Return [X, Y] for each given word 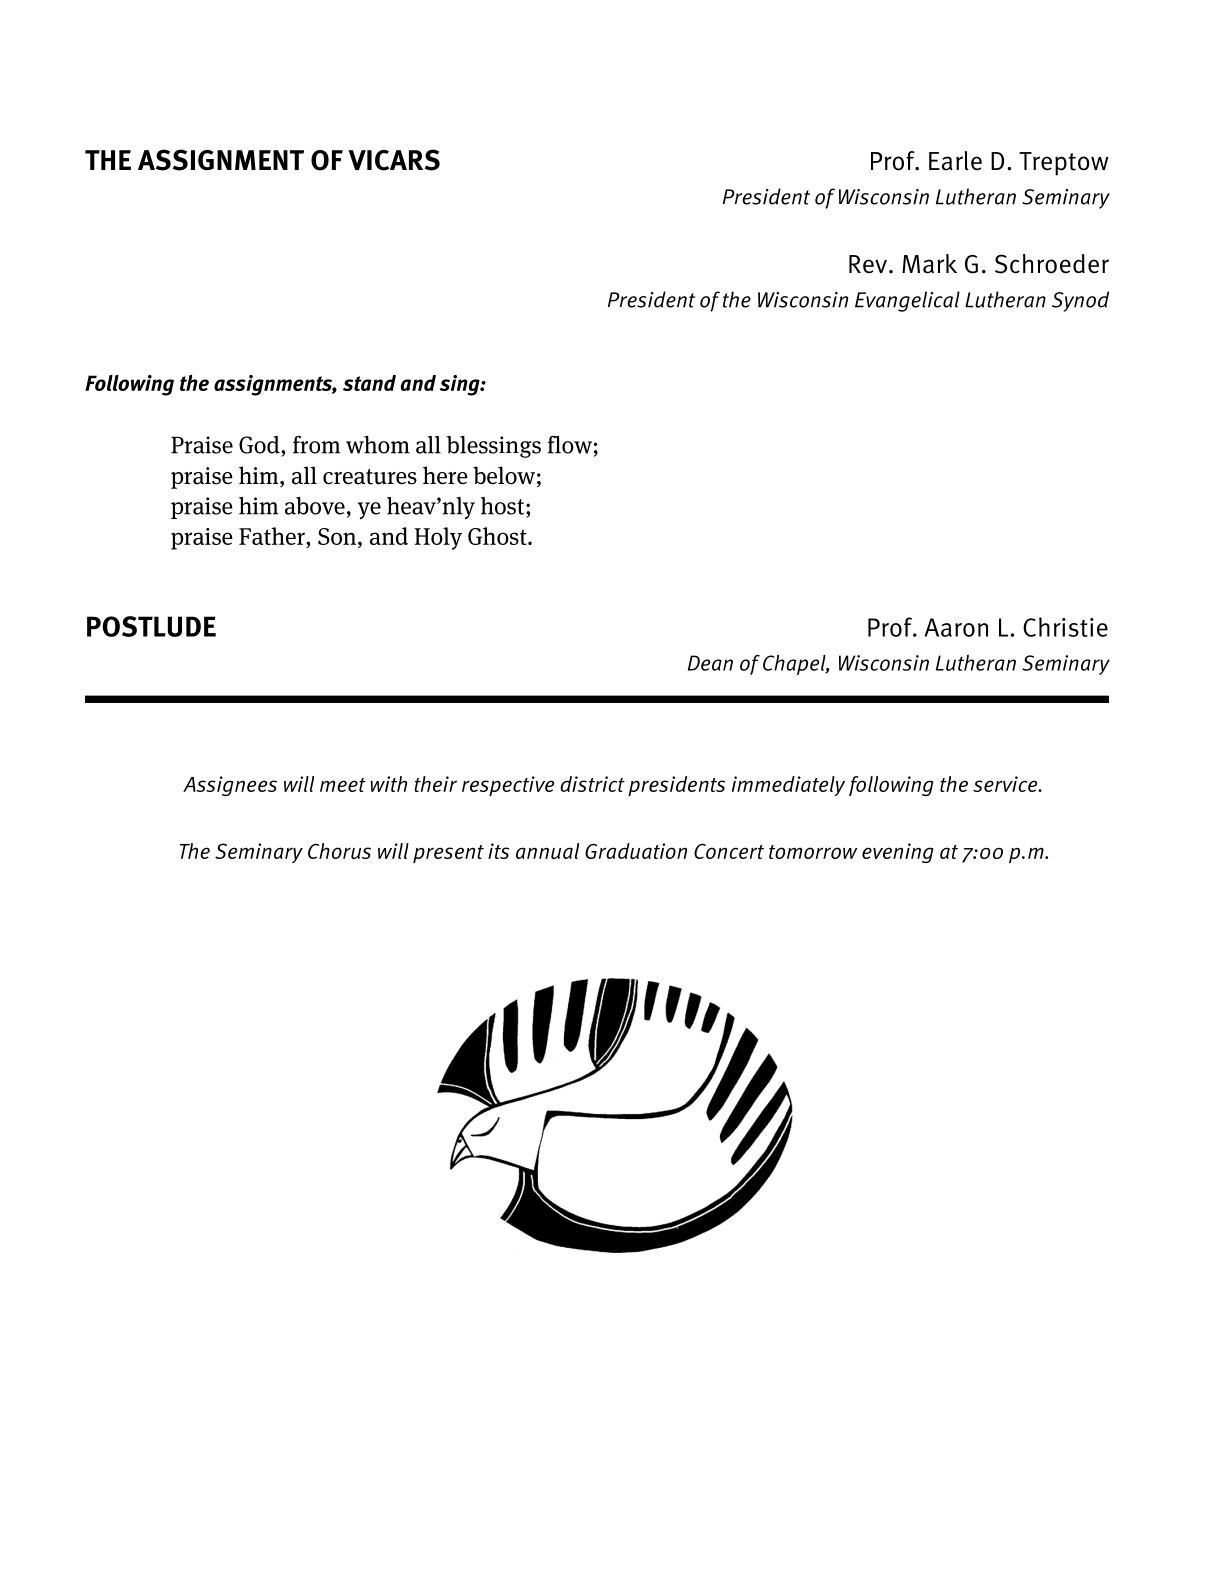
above [315, 506]
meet [343, 785]
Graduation [636, 851]
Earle [955, 161]
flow [570, 445]
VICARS [394, 160]
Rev [868, 264]
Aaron [956, 627]
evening [898, 853]
